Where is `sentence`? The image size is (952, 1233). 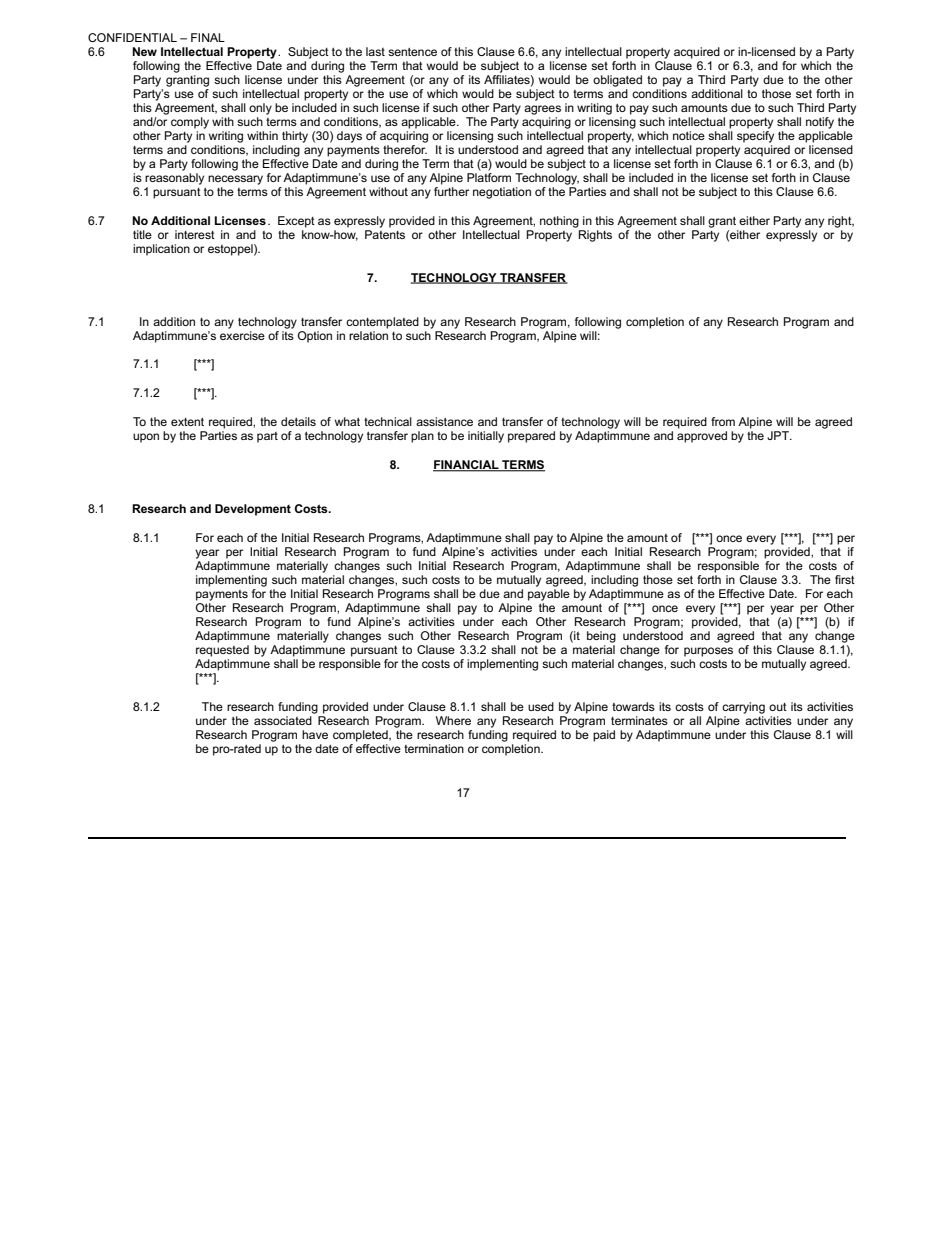
sentence is located at coordinates (412, 51).
